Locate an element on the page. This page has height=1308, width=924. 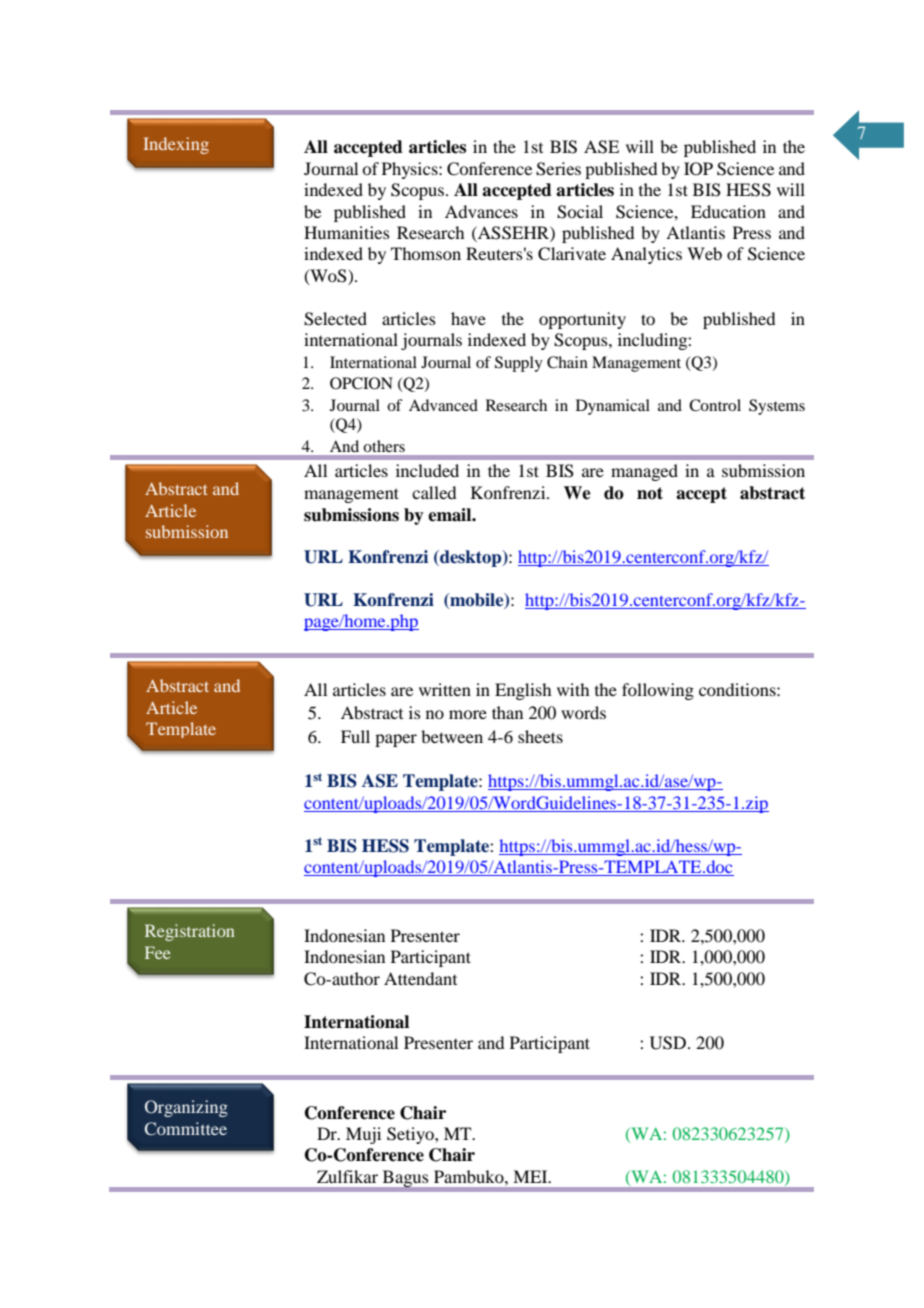
written is located at coordinates (445, 689).
